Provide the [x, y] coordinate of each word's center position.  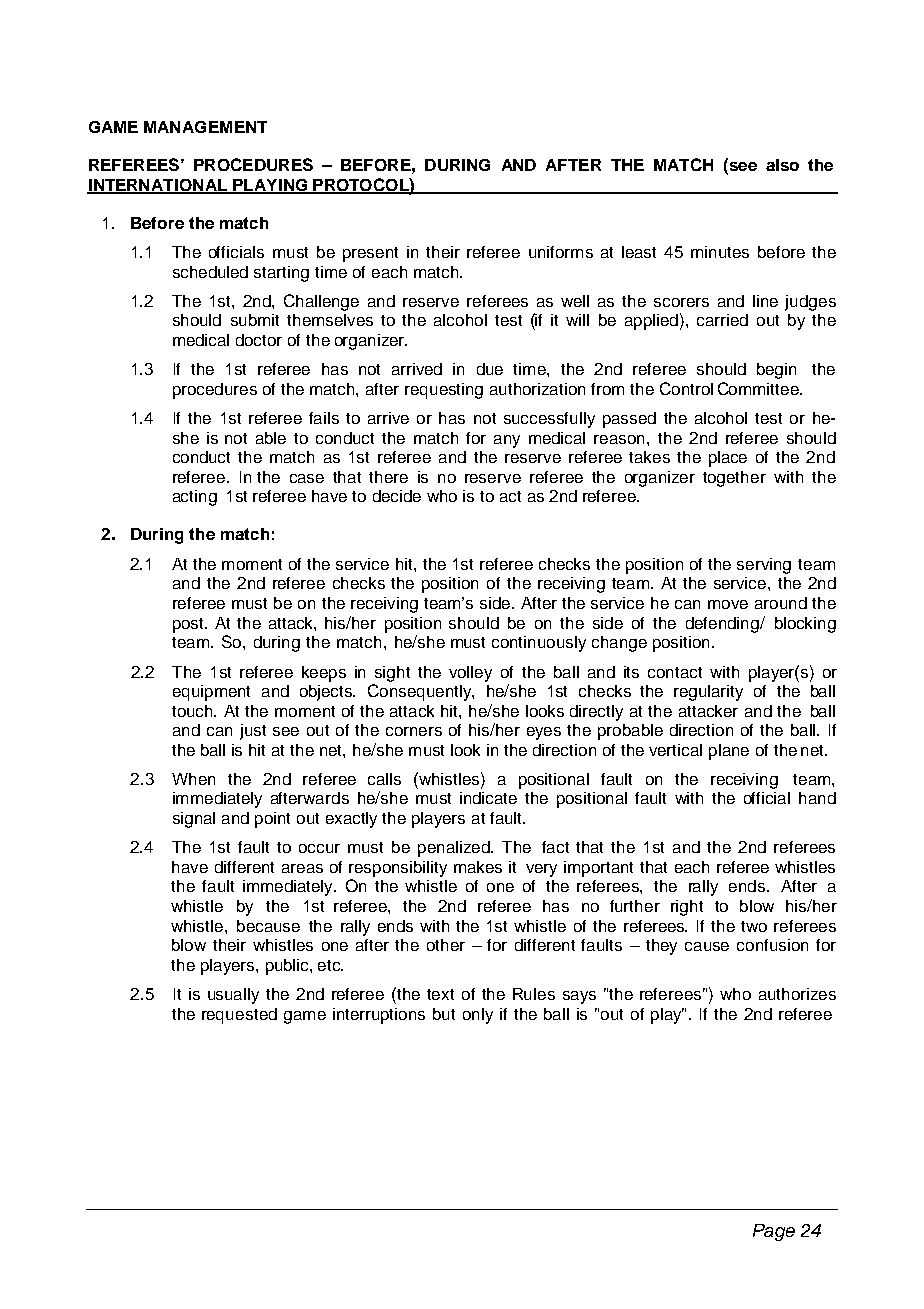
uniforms [561, 252]
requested [239, 1016]
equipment [211, 693]
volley [470, 674]
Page [774, 1232]
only [478, 1016]
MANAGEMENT [205, 127]
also [782, 165]
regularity [708, 693]
